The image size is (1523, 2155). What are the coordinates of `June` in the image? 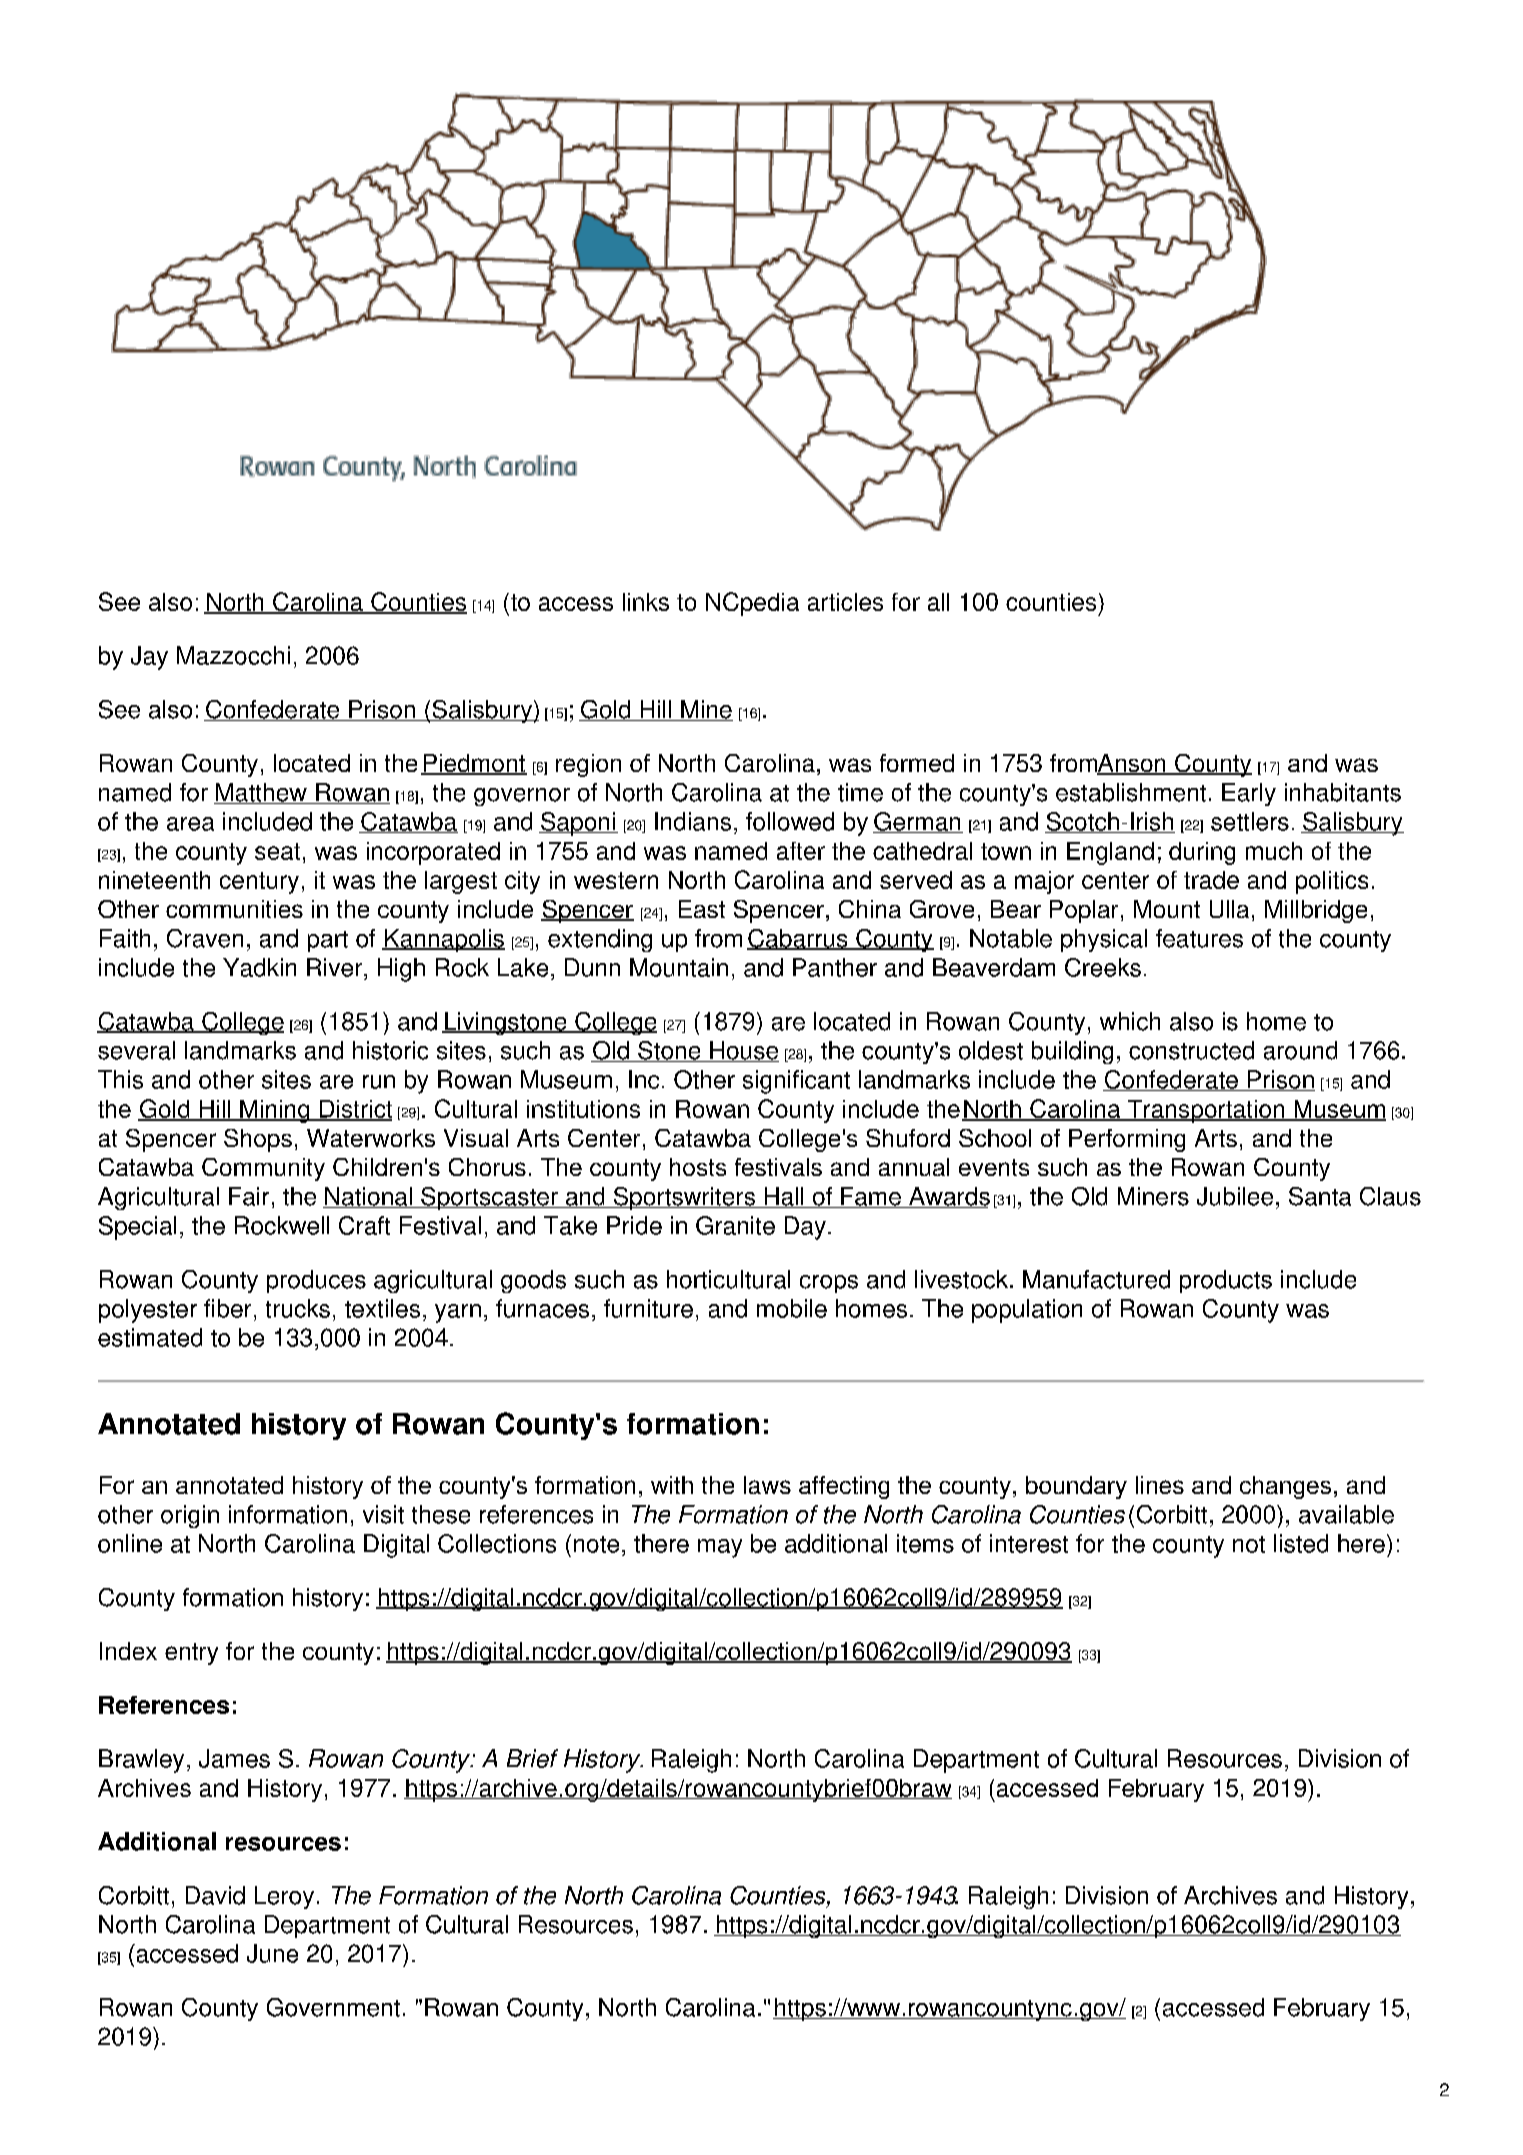 It's located at (272, 1953).
